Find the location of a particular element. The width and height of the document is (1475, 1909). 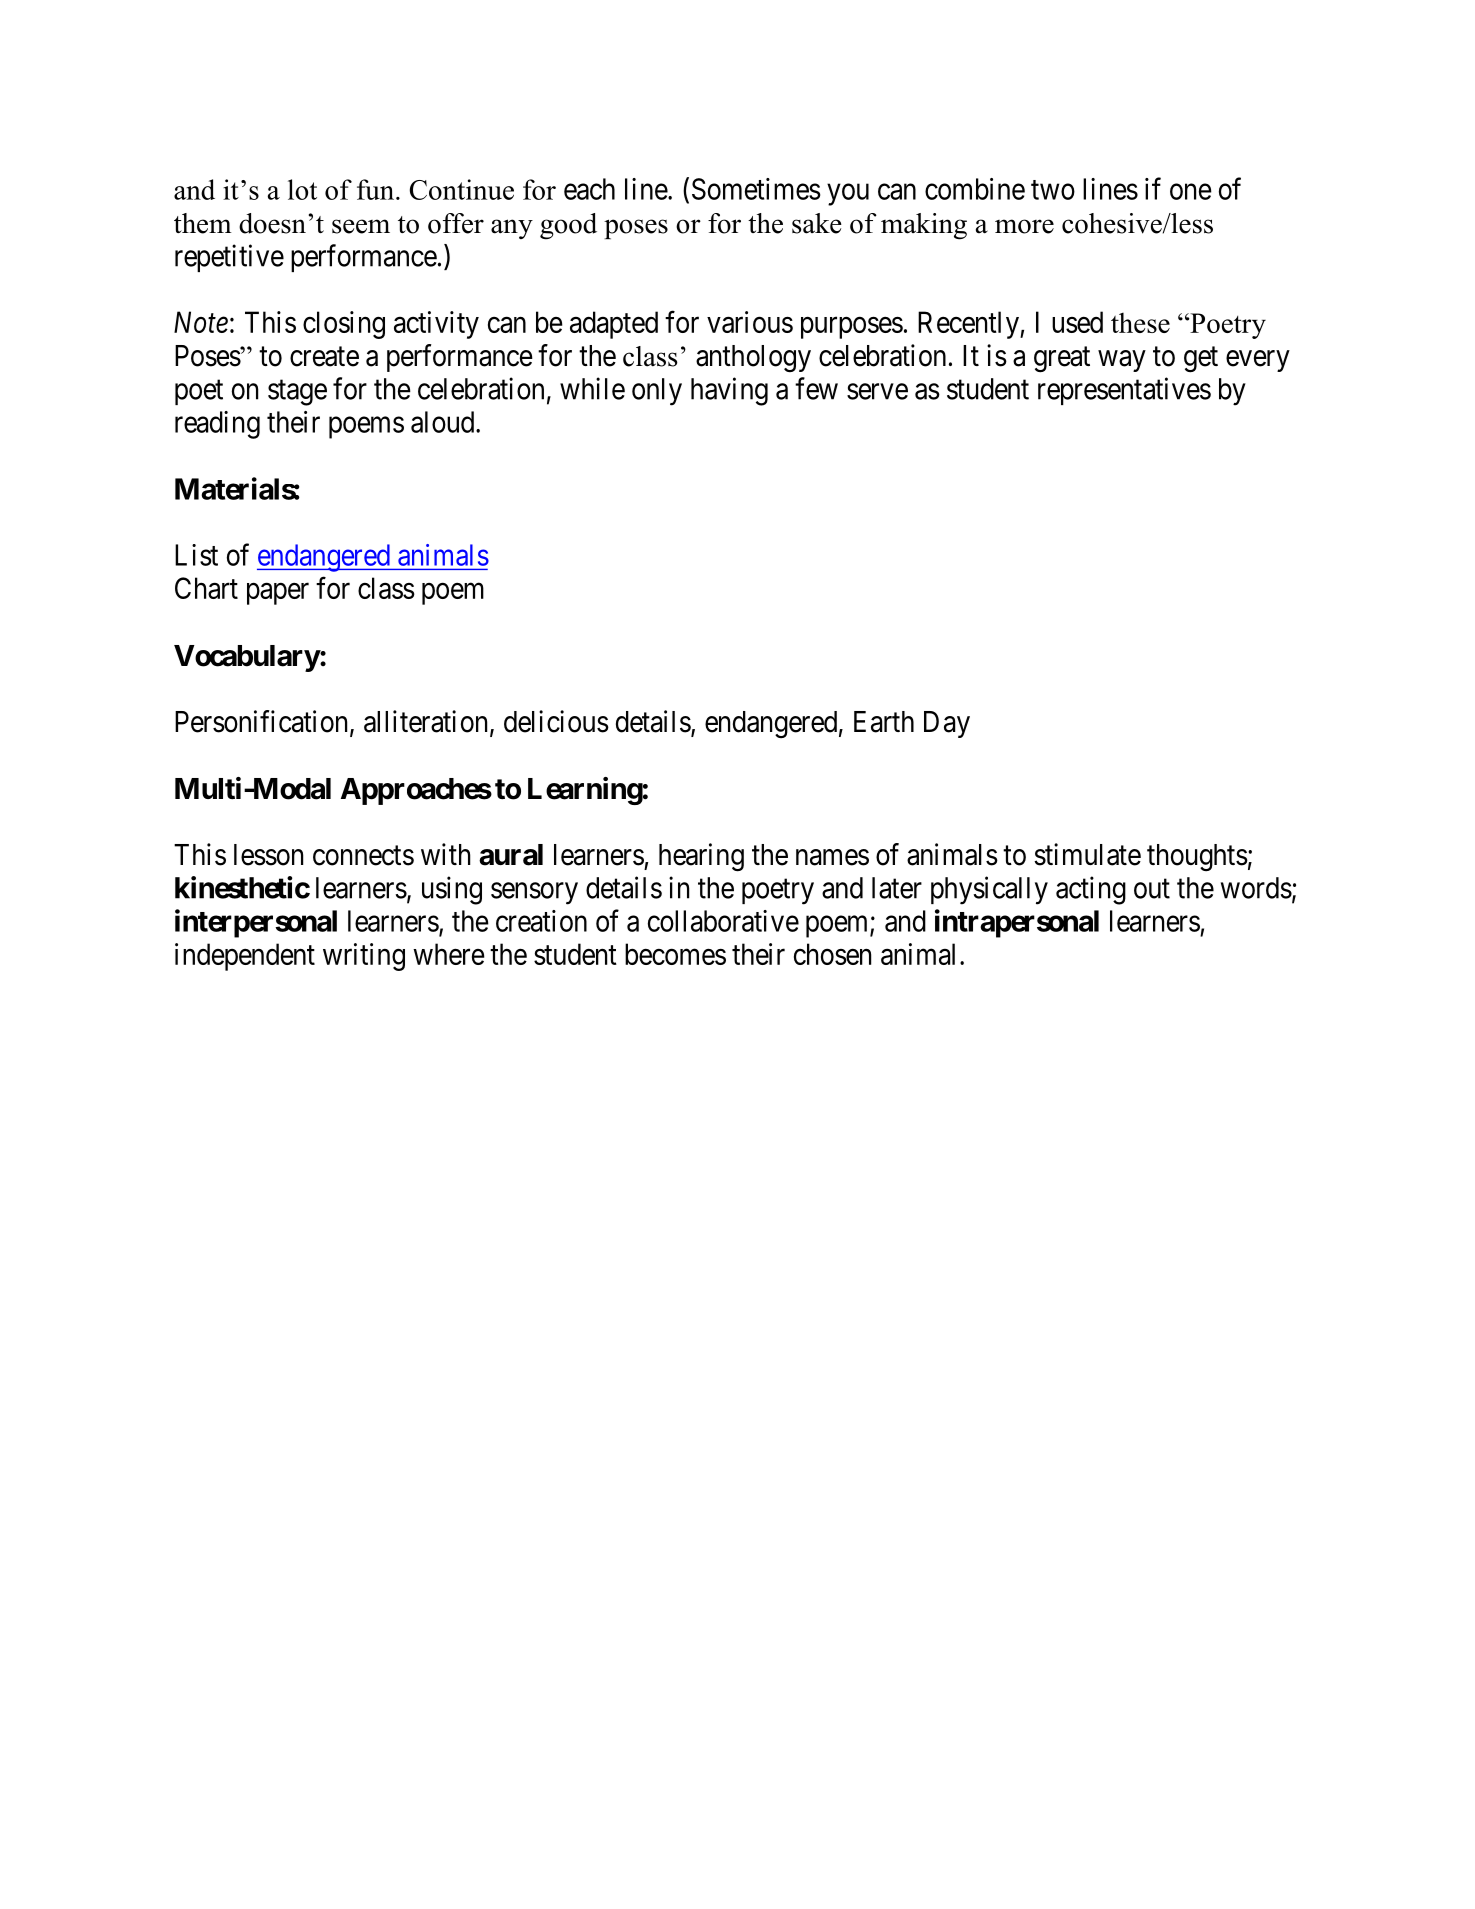

Earth is located at coordinates (884, 722).
